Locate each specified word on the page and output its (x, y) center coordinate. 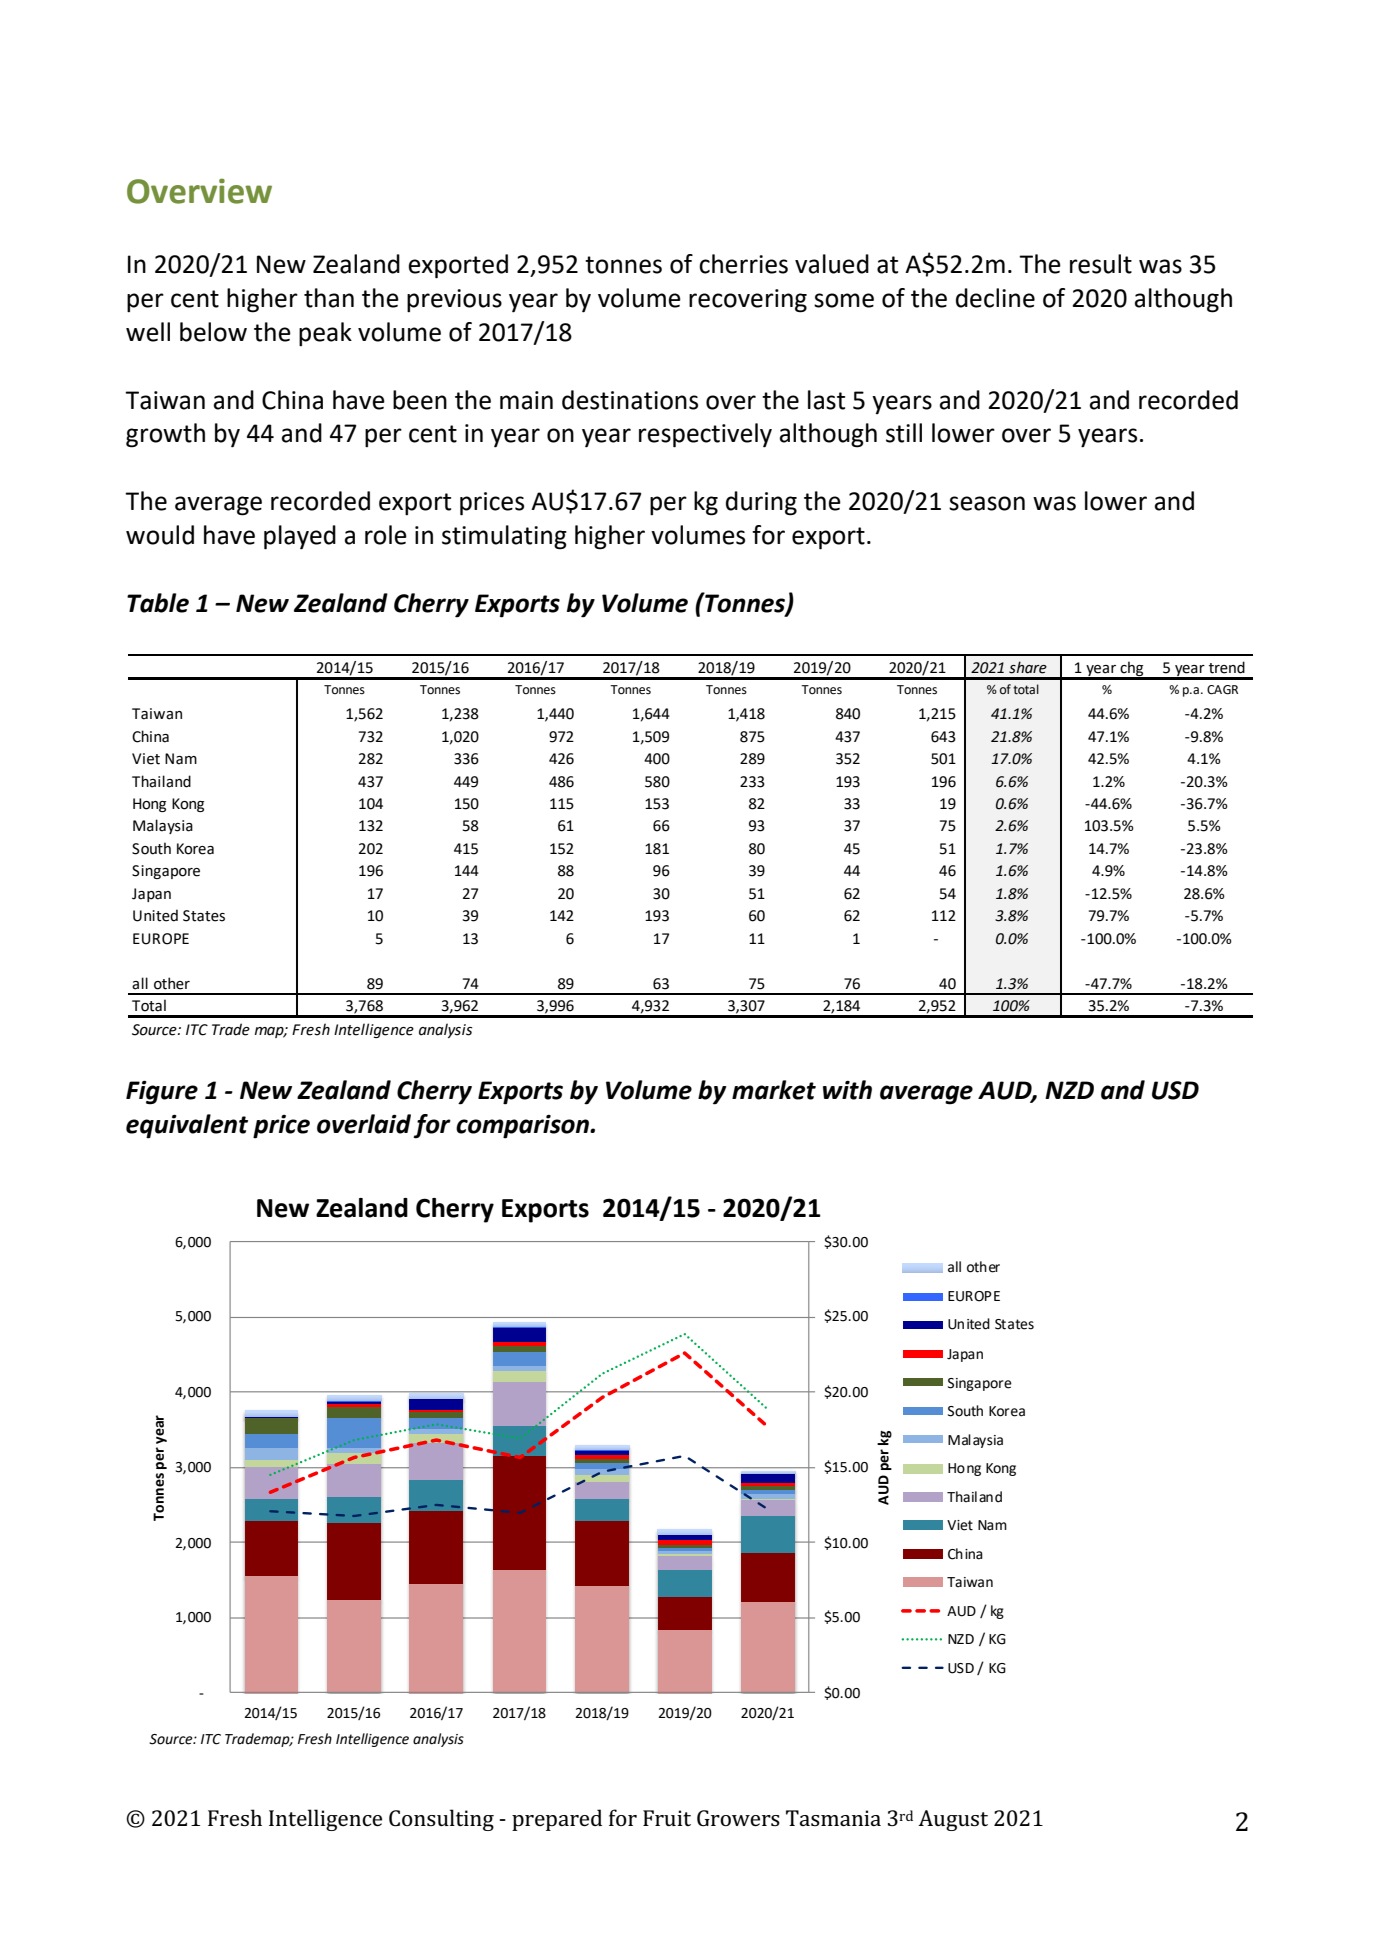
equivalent (187, 1126)
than (329, 298)
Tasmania (833, 1818)
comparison (524, 1127)
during (761, 503)
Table (158, 603)
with (847, 1090)
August (953, 1820)
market (774, 1090)
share (1028, 667)
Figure (162, 1093)
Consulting (441, 1820)
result (1101, 264)
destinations (630, 400)
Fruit (667, 1818)
